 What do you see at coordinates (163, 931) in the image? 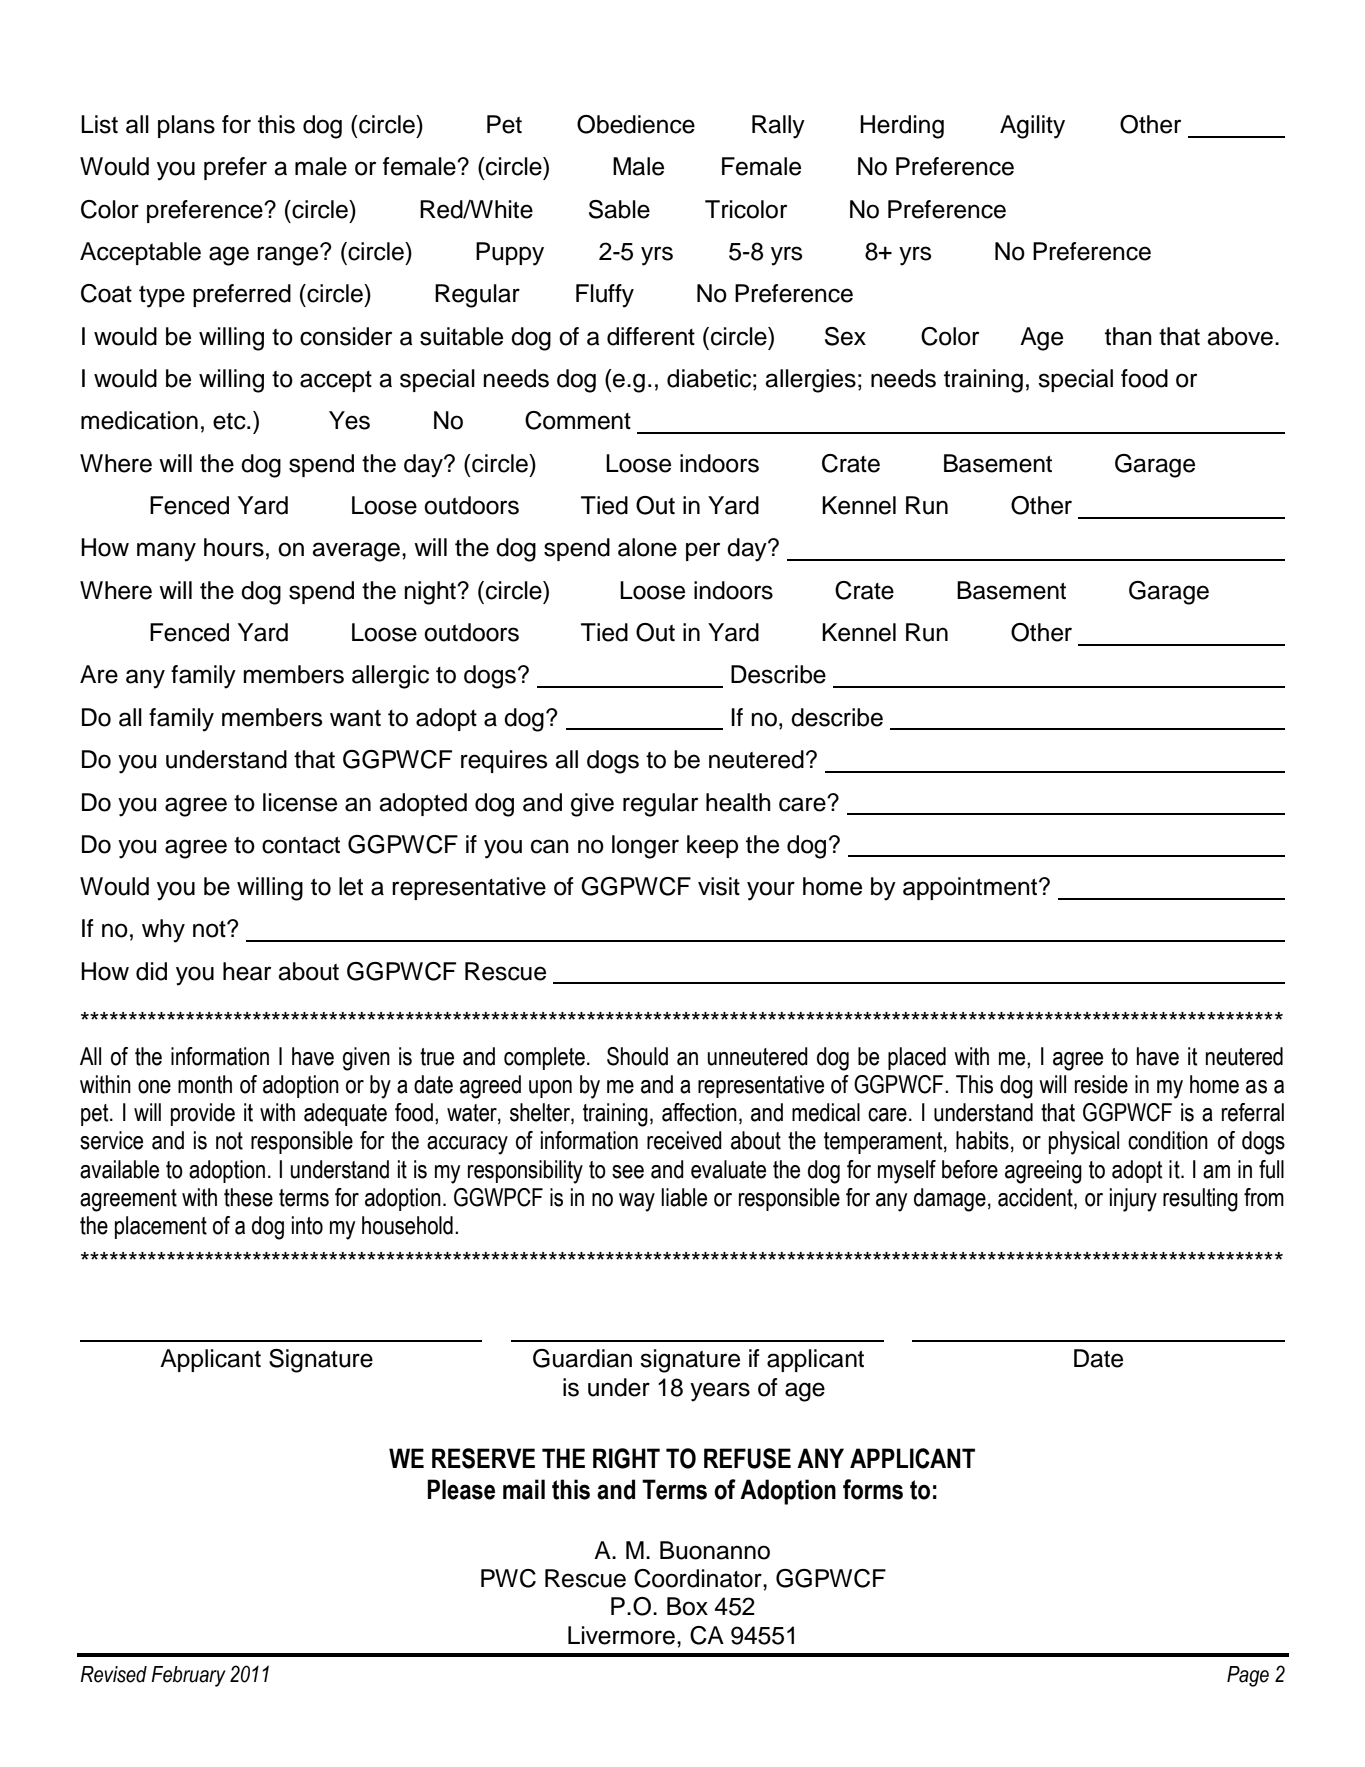
I see `why` at bounding box center [163, 931].
